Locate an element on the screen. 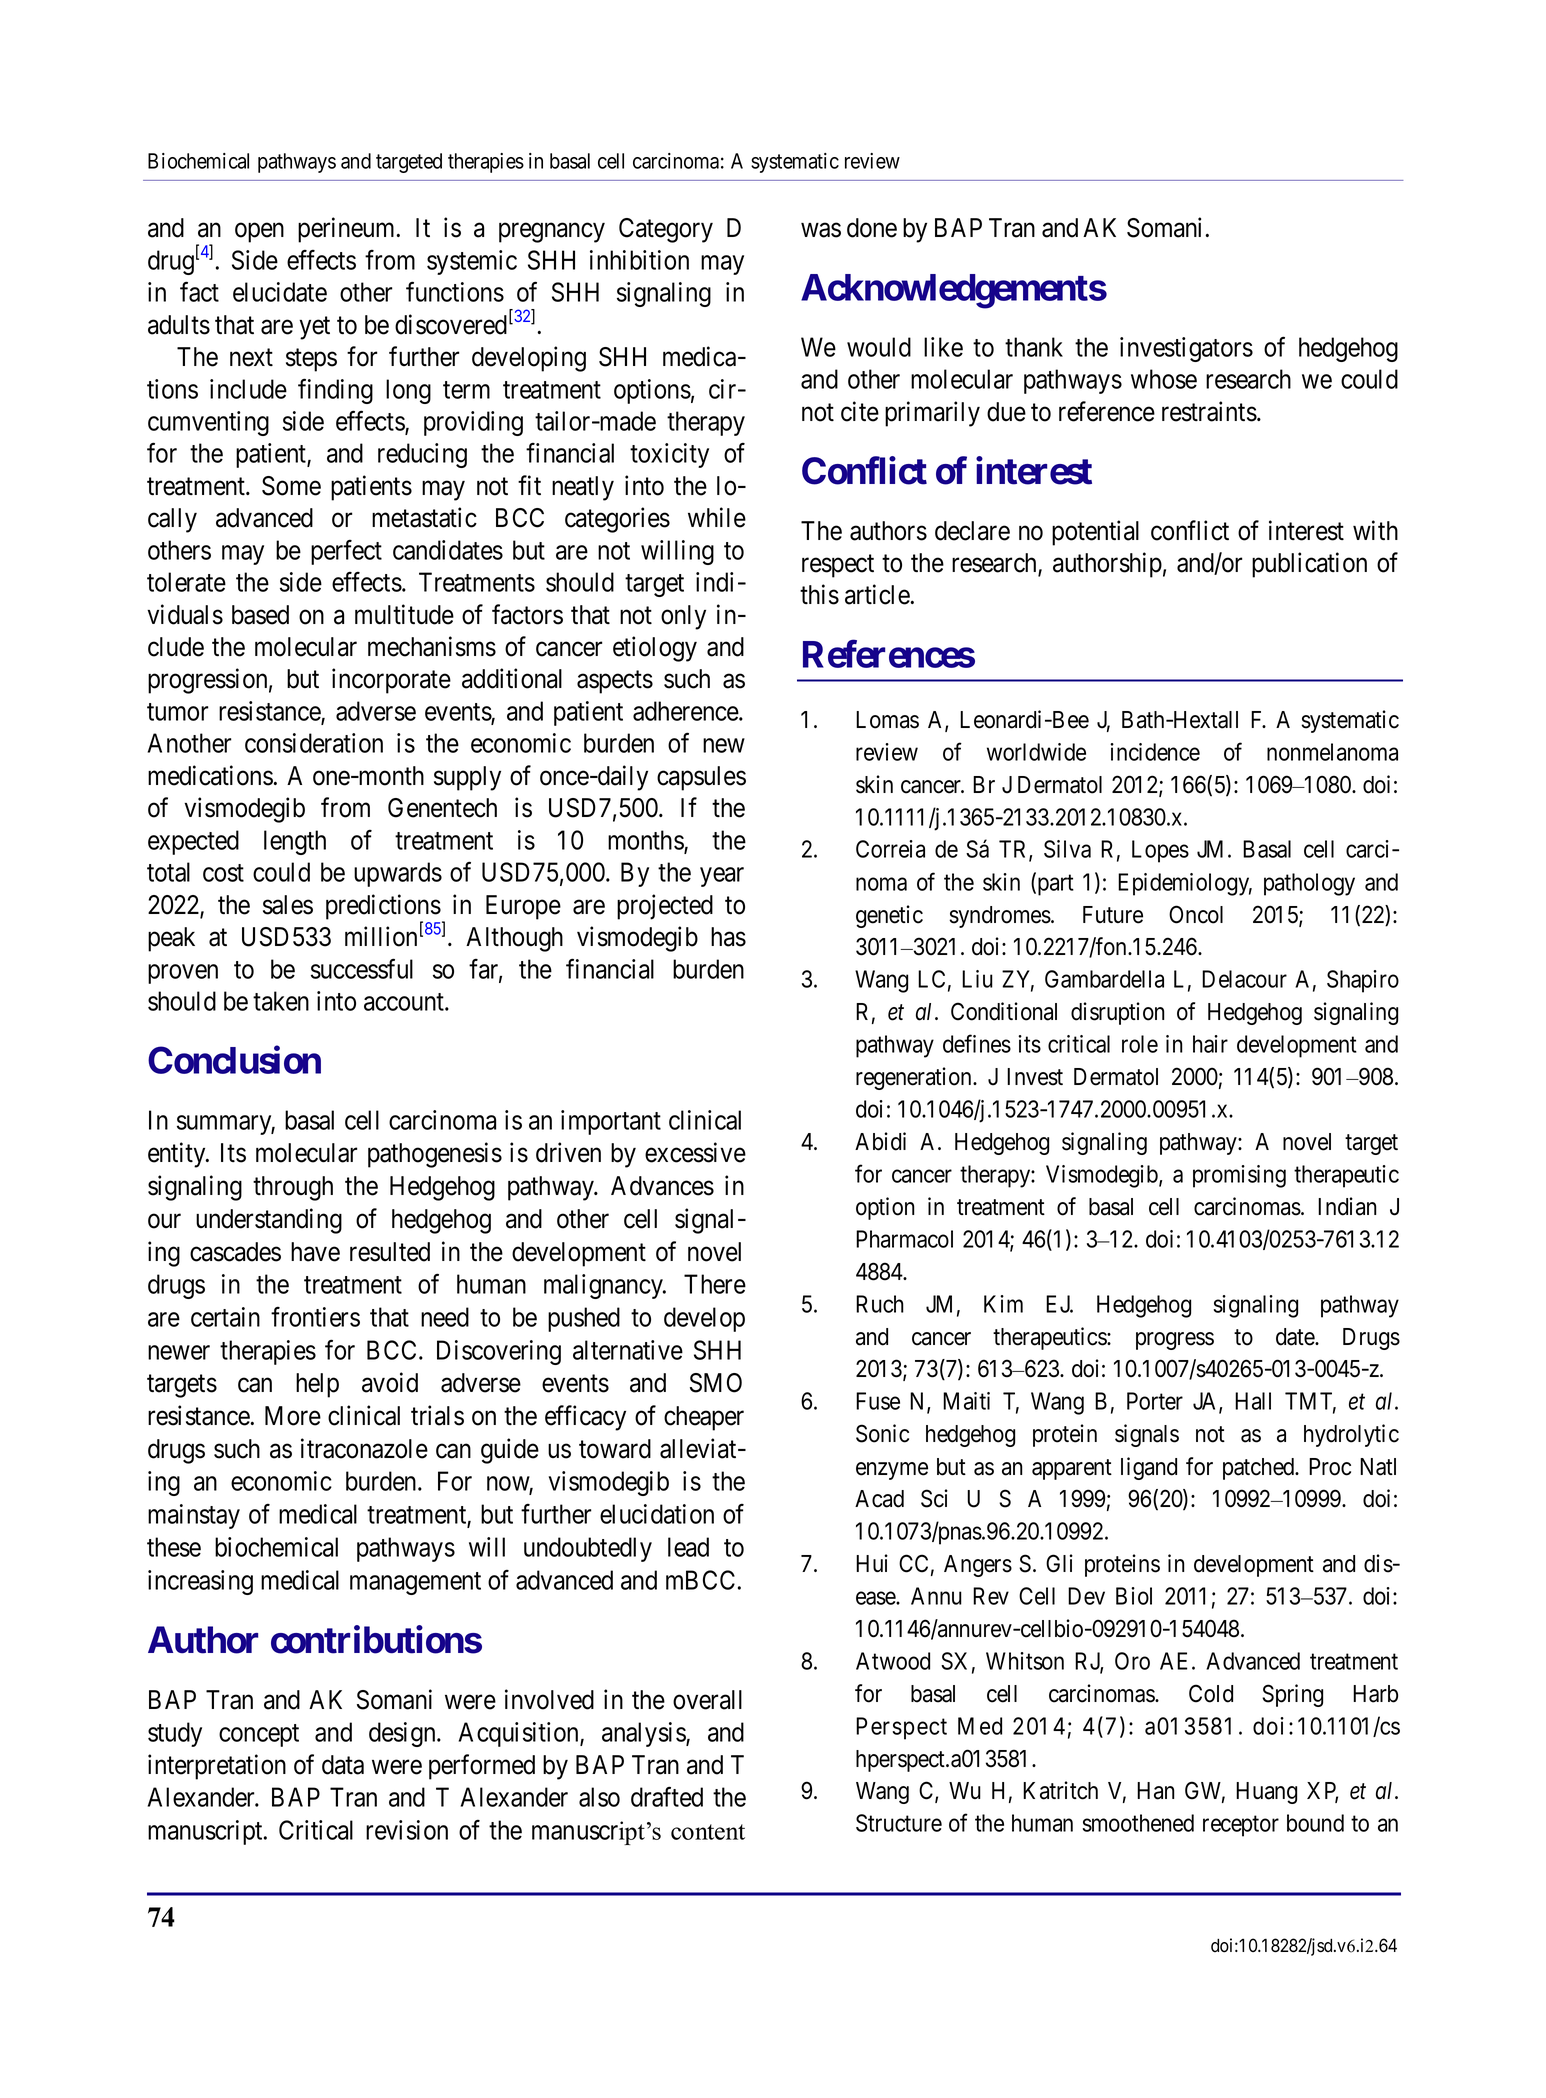 This screenshot has height=2098, width=1546. incorporate is located at coordinates (391, 681).
